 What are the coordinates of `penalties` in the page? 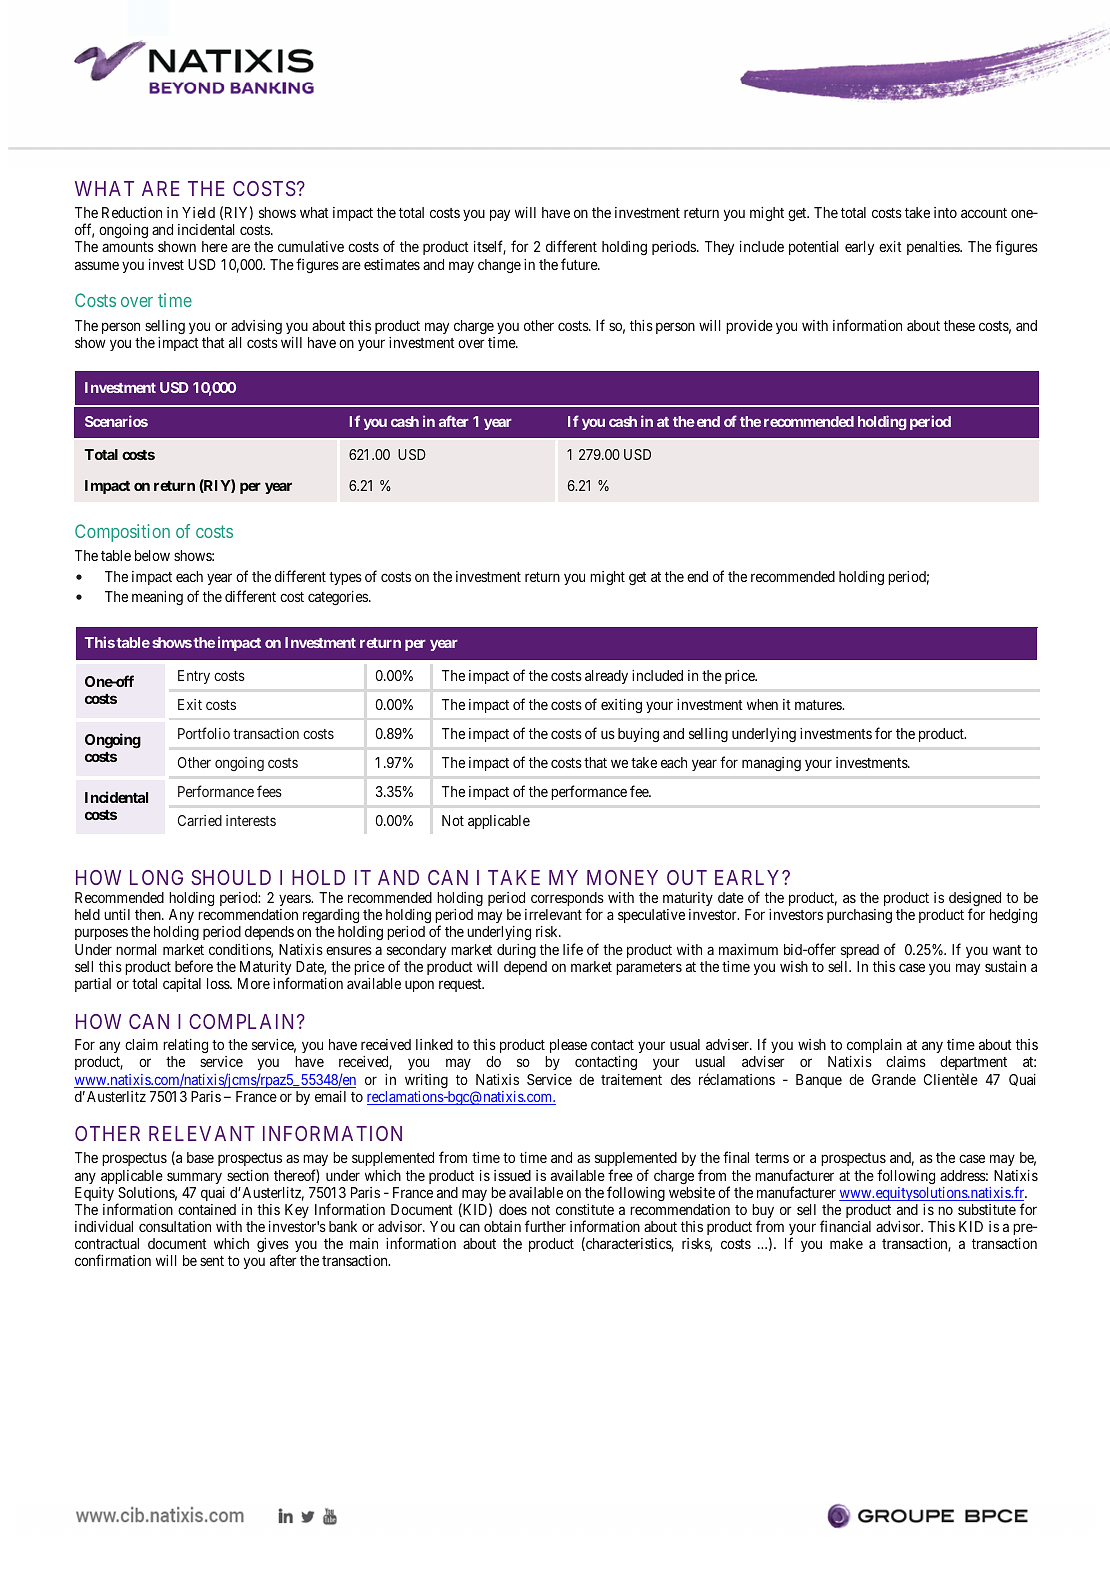 It's located at (934, 248).
